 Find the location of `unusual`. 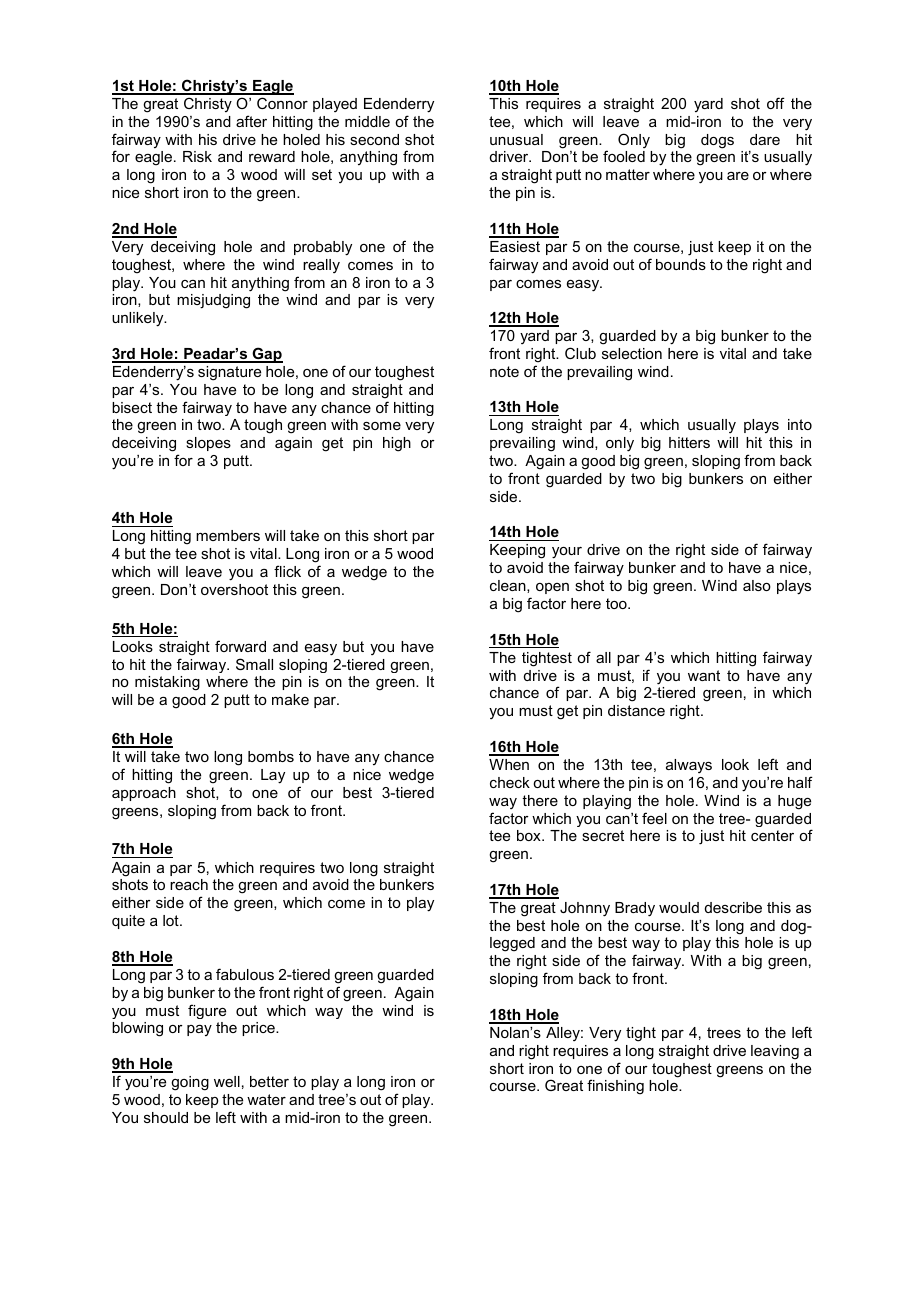

unusual is located at coordinates (516, 139).
